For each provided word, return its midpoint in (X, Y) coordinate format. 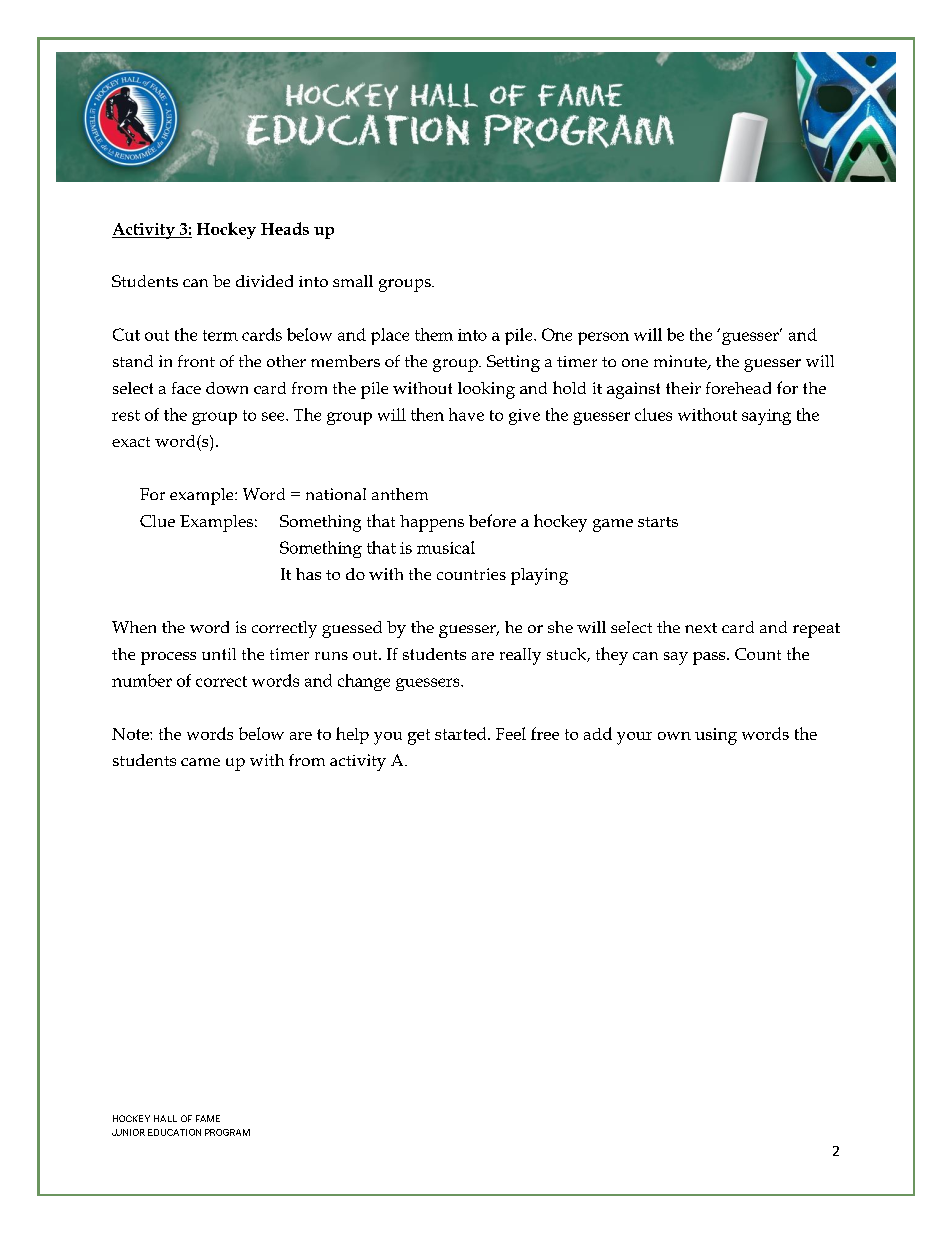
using (716, 736)
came (200, 762)
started (462, 733)
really (520, 656)
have (466, 414)
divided (264, 281)
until (219, 654)
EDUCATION (174, 1132)
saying (766, 417)
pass (710, 658)
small (353, 281)
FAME (208, 1118)
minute (681, 362)
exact (131, 442)
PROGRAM (227, 1132)
